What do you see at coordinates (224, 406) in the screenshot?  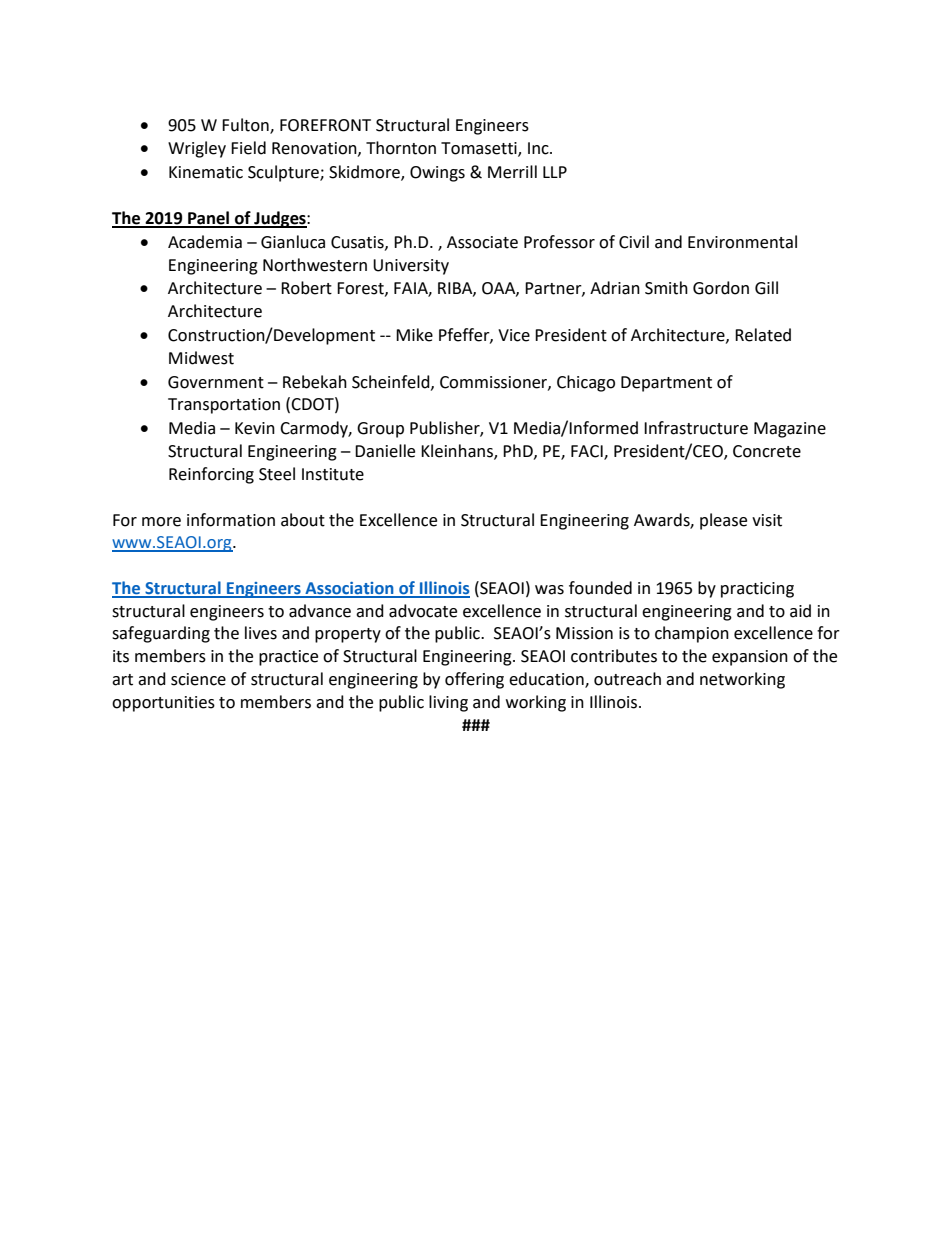 I see `Transportation` at bounding box center [224, 406].
